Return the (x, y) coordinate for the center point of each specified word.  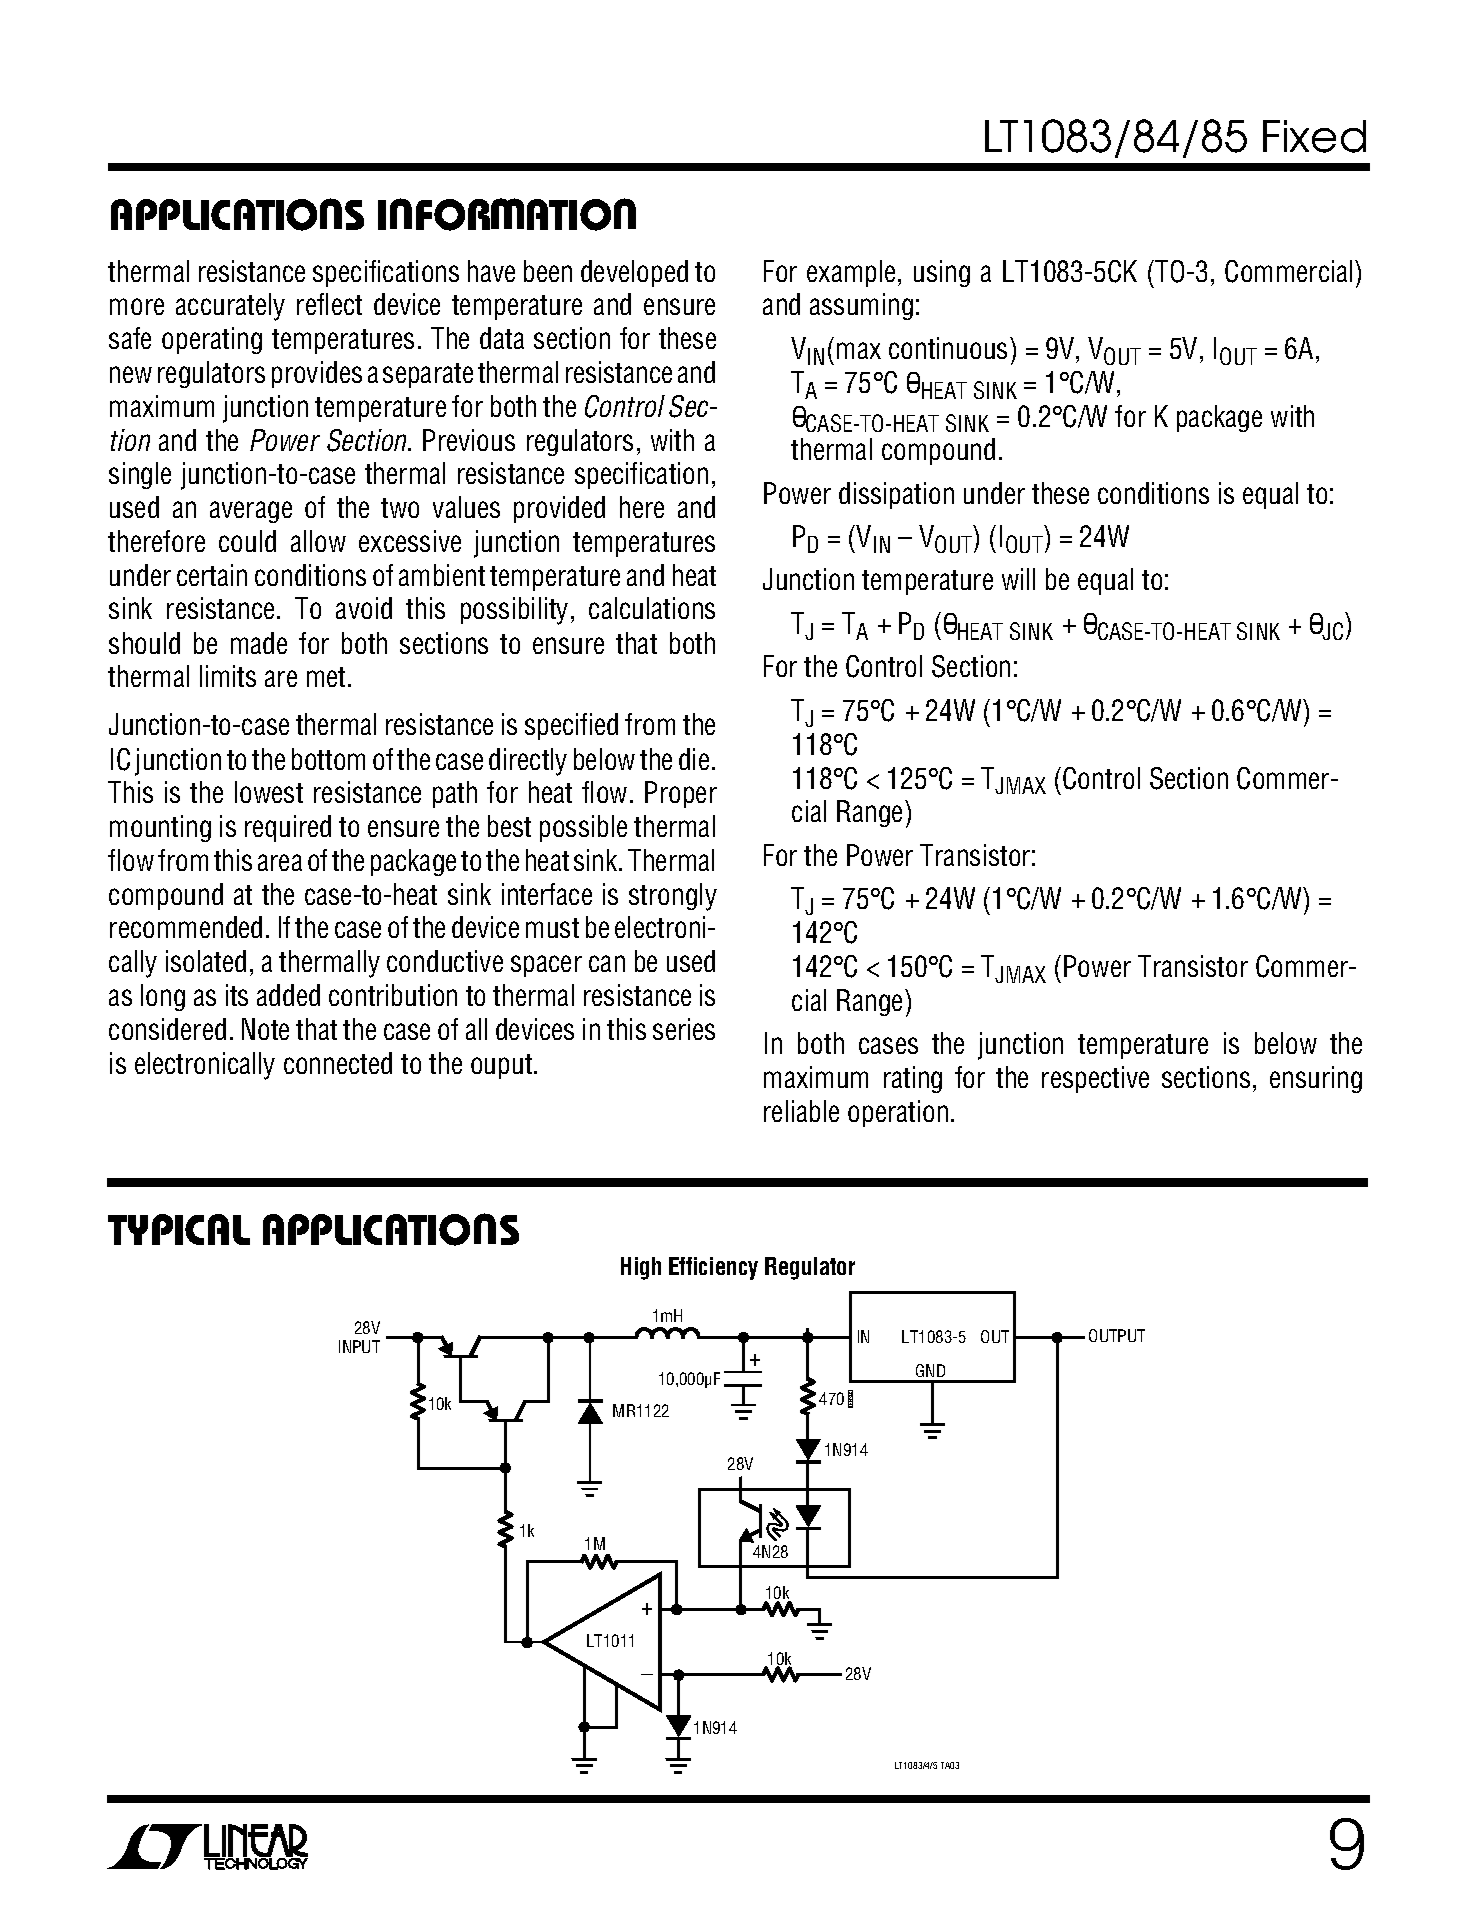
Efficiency (713, 1268)
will (1018, 579)
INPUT (359, 1346)
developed (634, 273)
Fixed (1314, 136)
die (694, 759)
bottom (328, 759)
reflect (329, 304)
